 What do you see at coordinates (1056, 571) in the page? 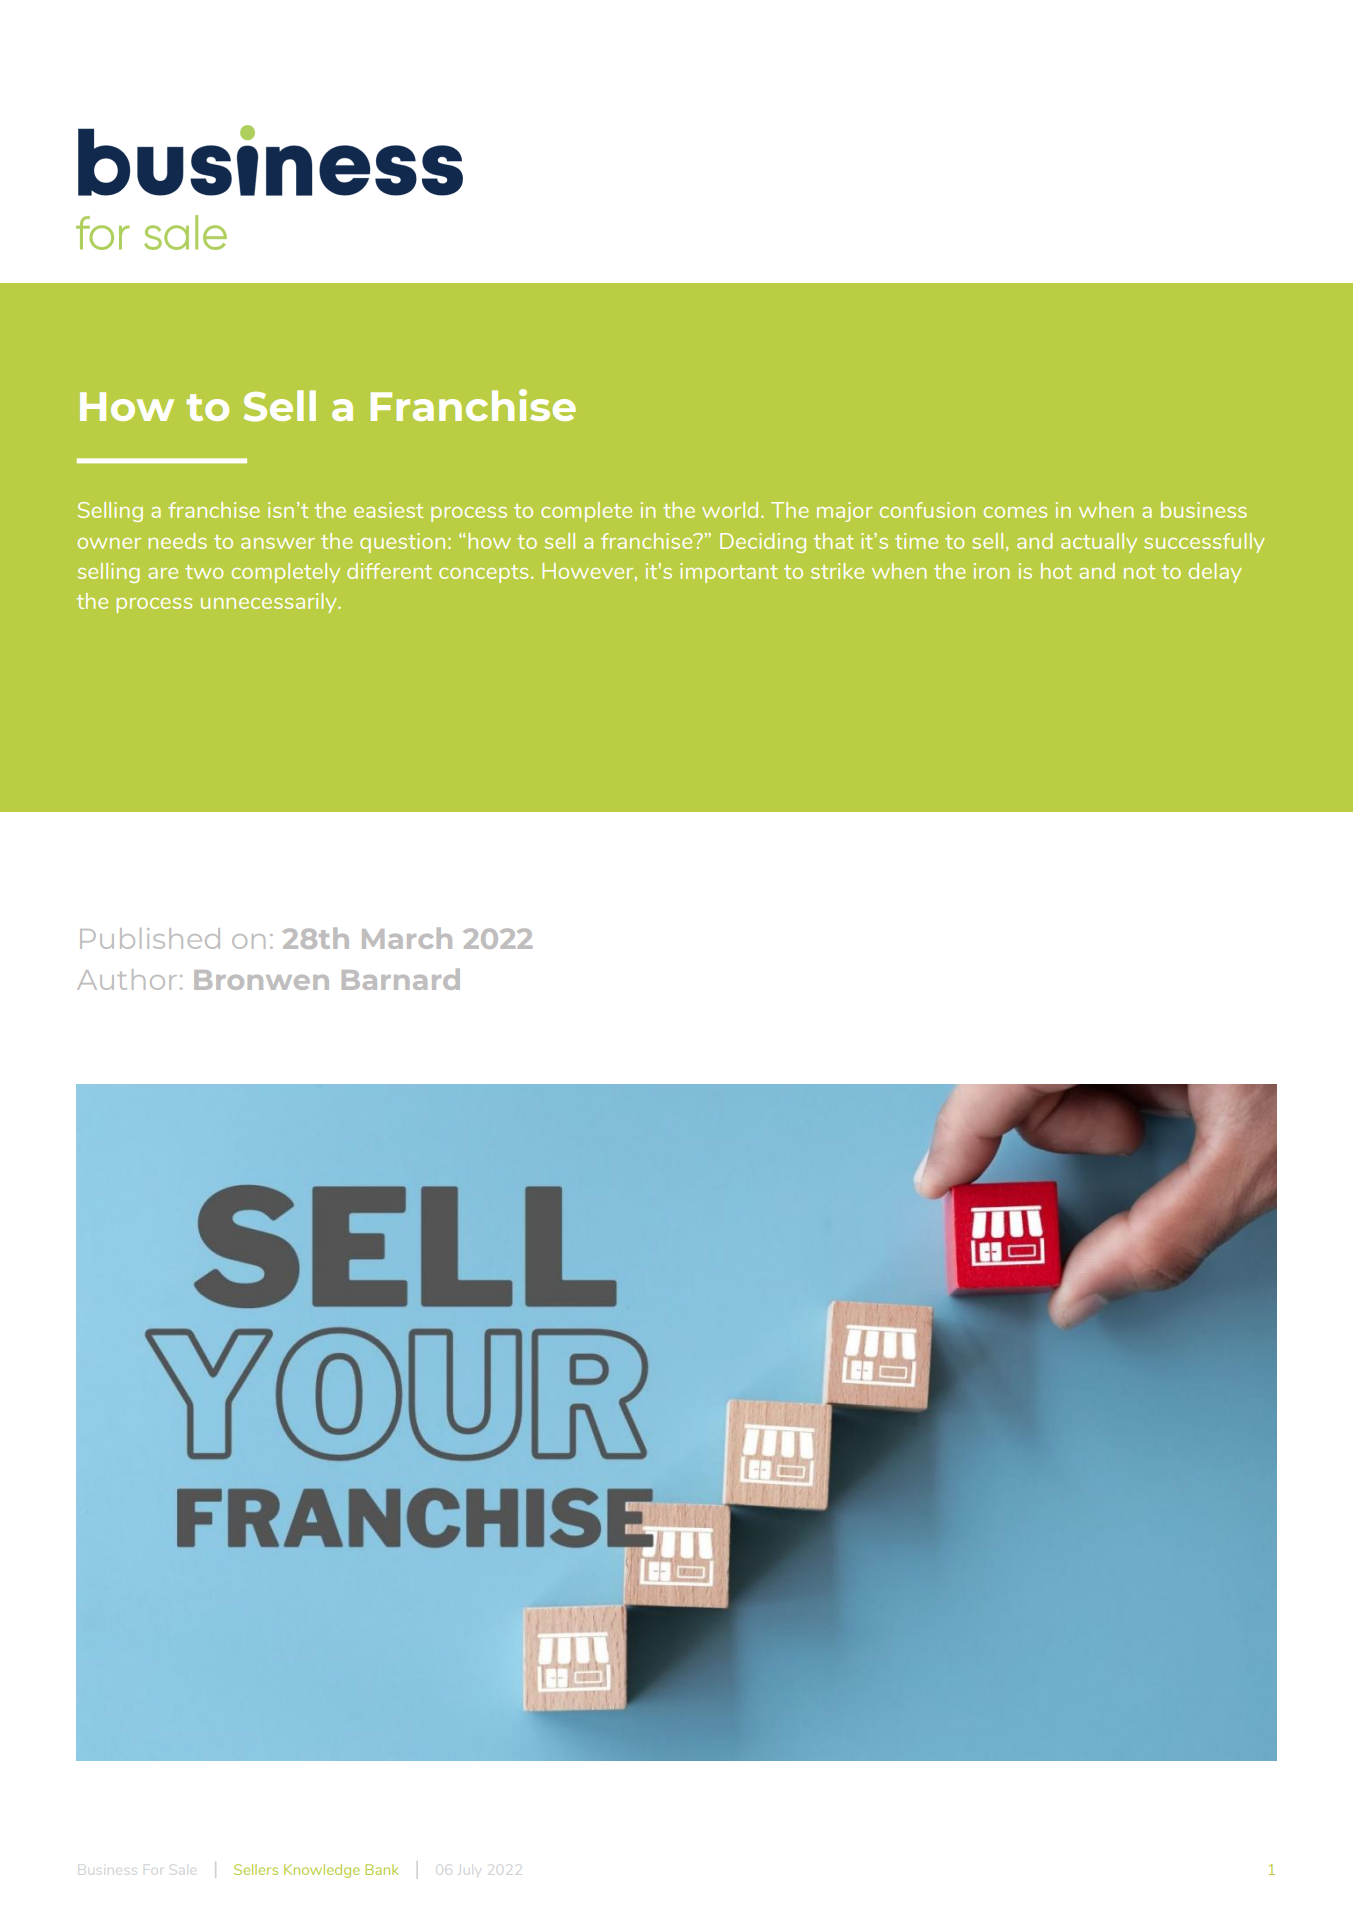
I see `hot` at bounding box center [1056, 571].
